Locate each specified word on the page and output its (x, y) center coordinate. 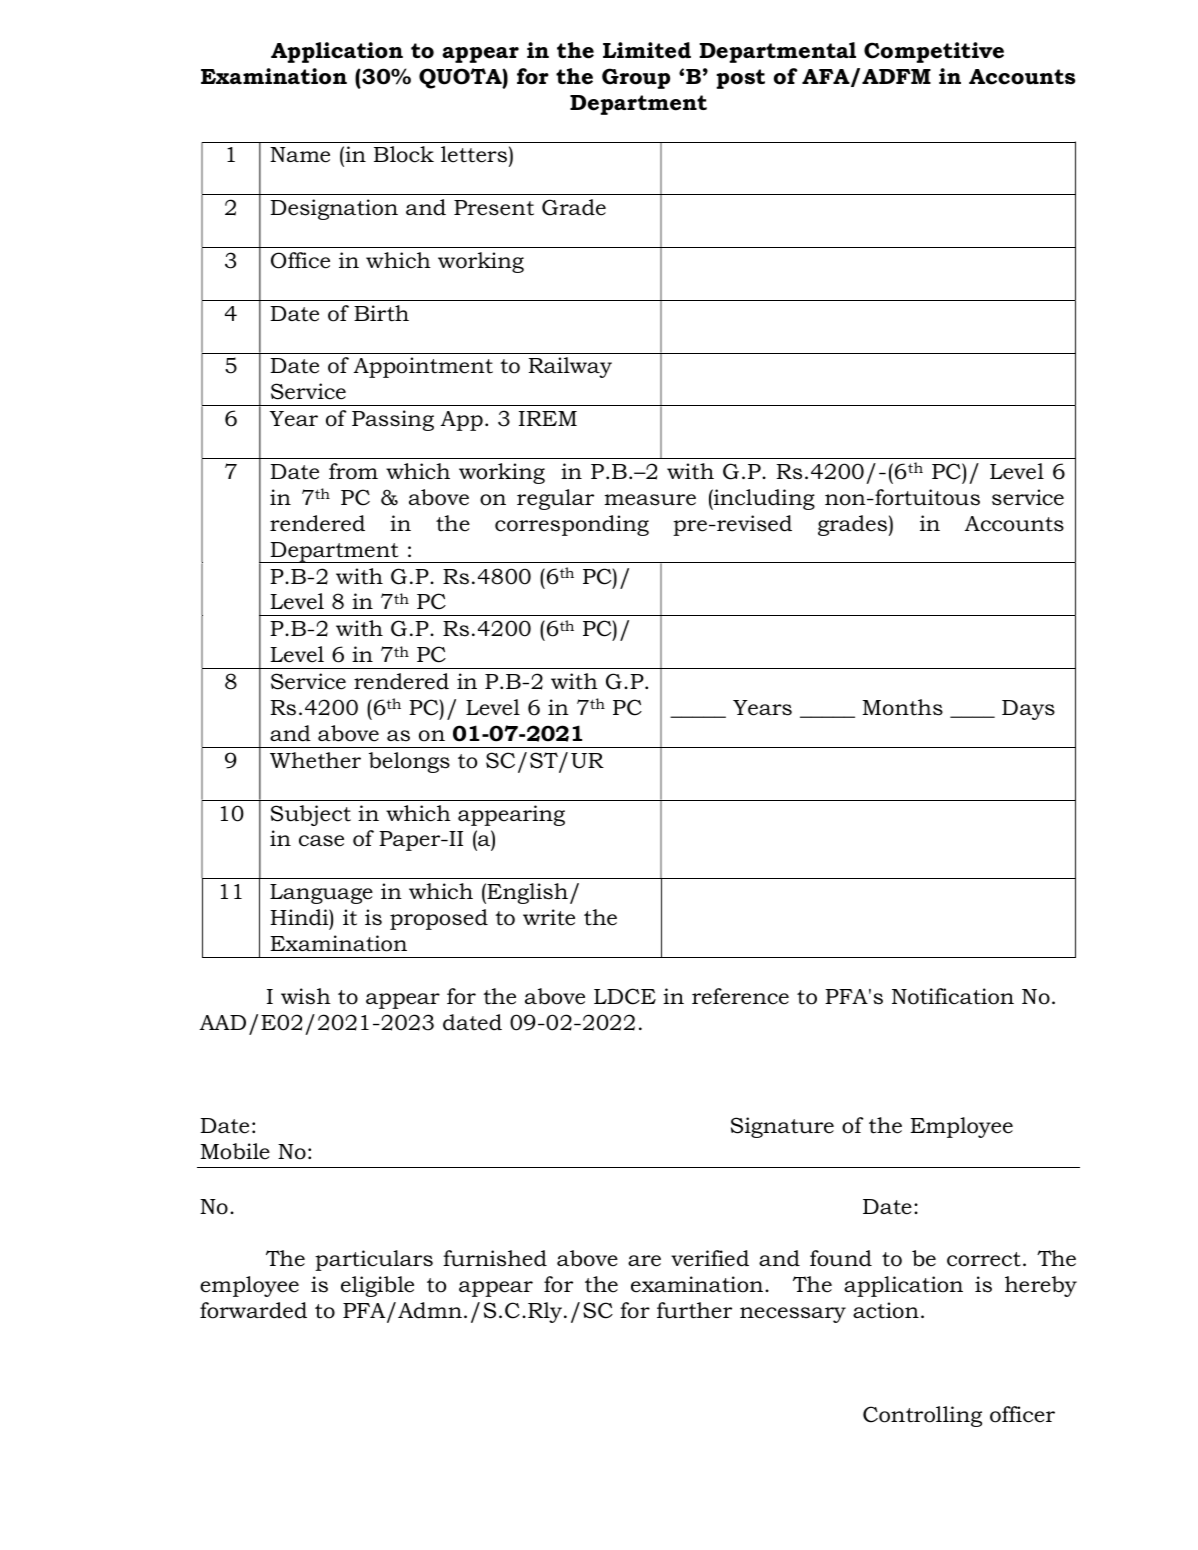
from (353, 471)
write (549, 917)
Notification (953, 996)
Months (902, 707)
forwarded (253, 1310)
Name (300, 155)
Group (636, 78)
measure (650, 500)
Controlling (922, 1416)
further (694, 1310)
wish (306, 996)
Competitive (934, 52)
